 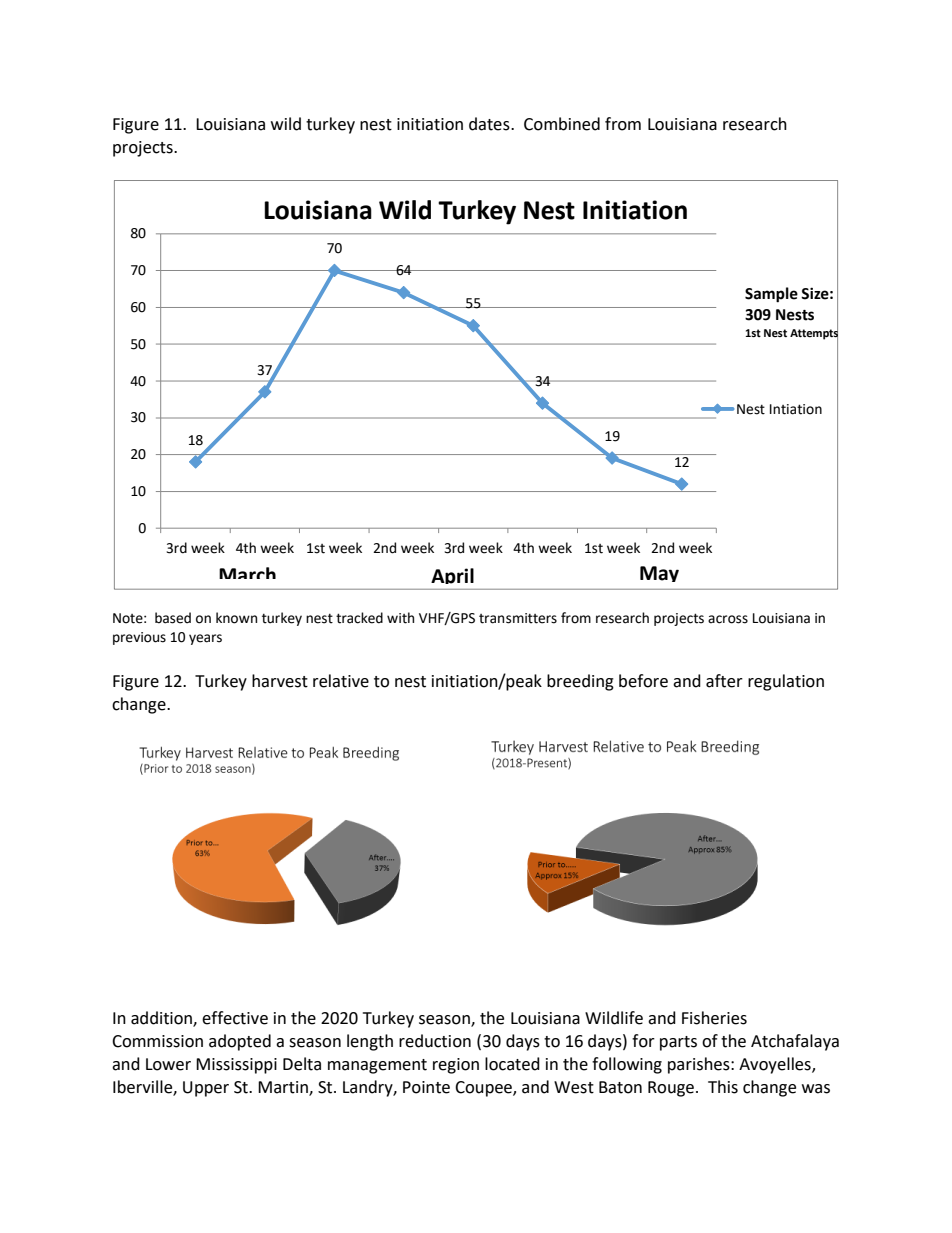 What do you see at coordinates (796, 409) in the page?
I see `Intiation` at bounding box center [796, 409].
